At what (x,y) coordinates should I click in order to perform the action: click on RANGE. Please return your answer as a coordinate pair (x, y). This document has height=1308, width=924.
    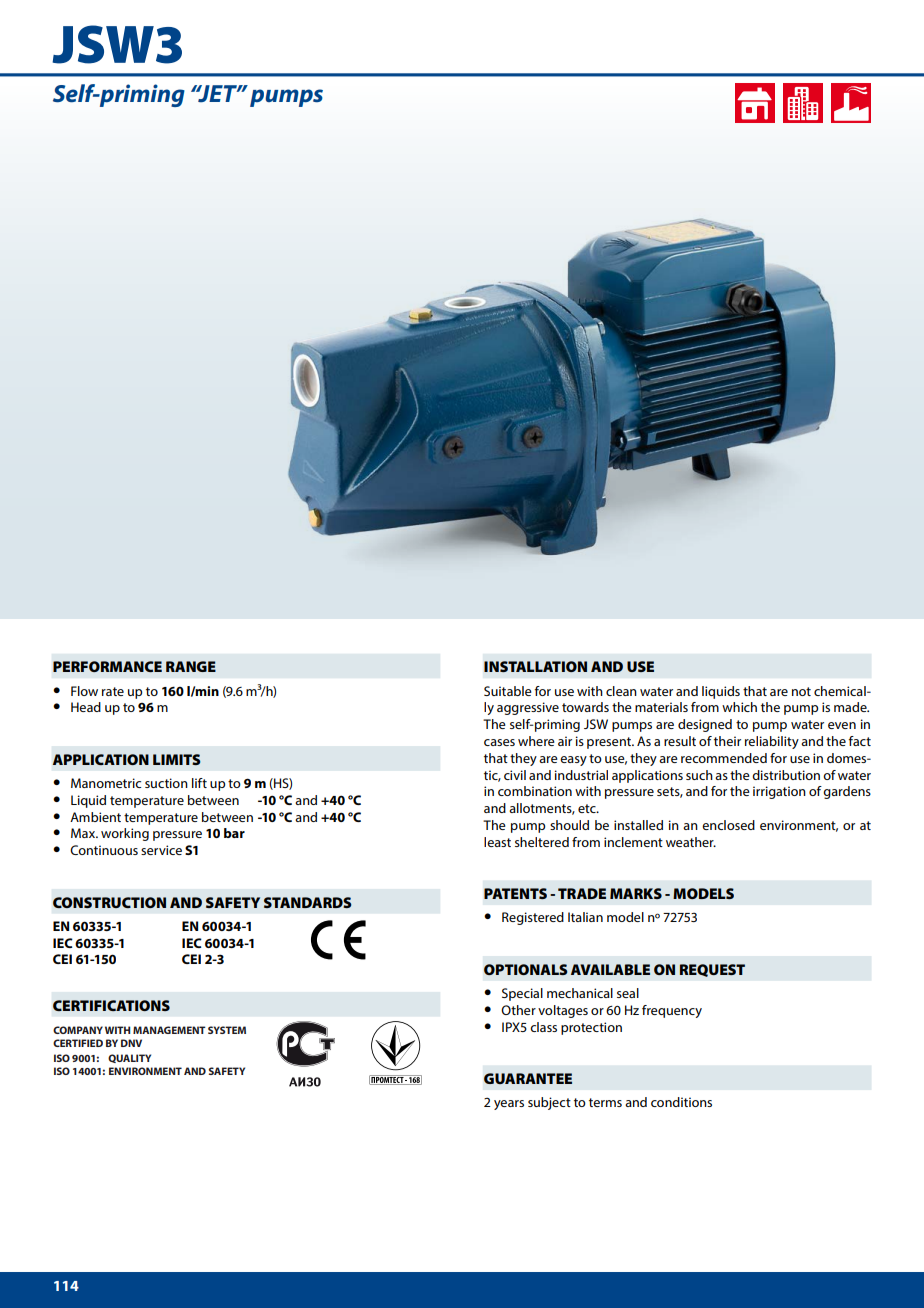
    Looking at the image, I should click on (191, 666).
